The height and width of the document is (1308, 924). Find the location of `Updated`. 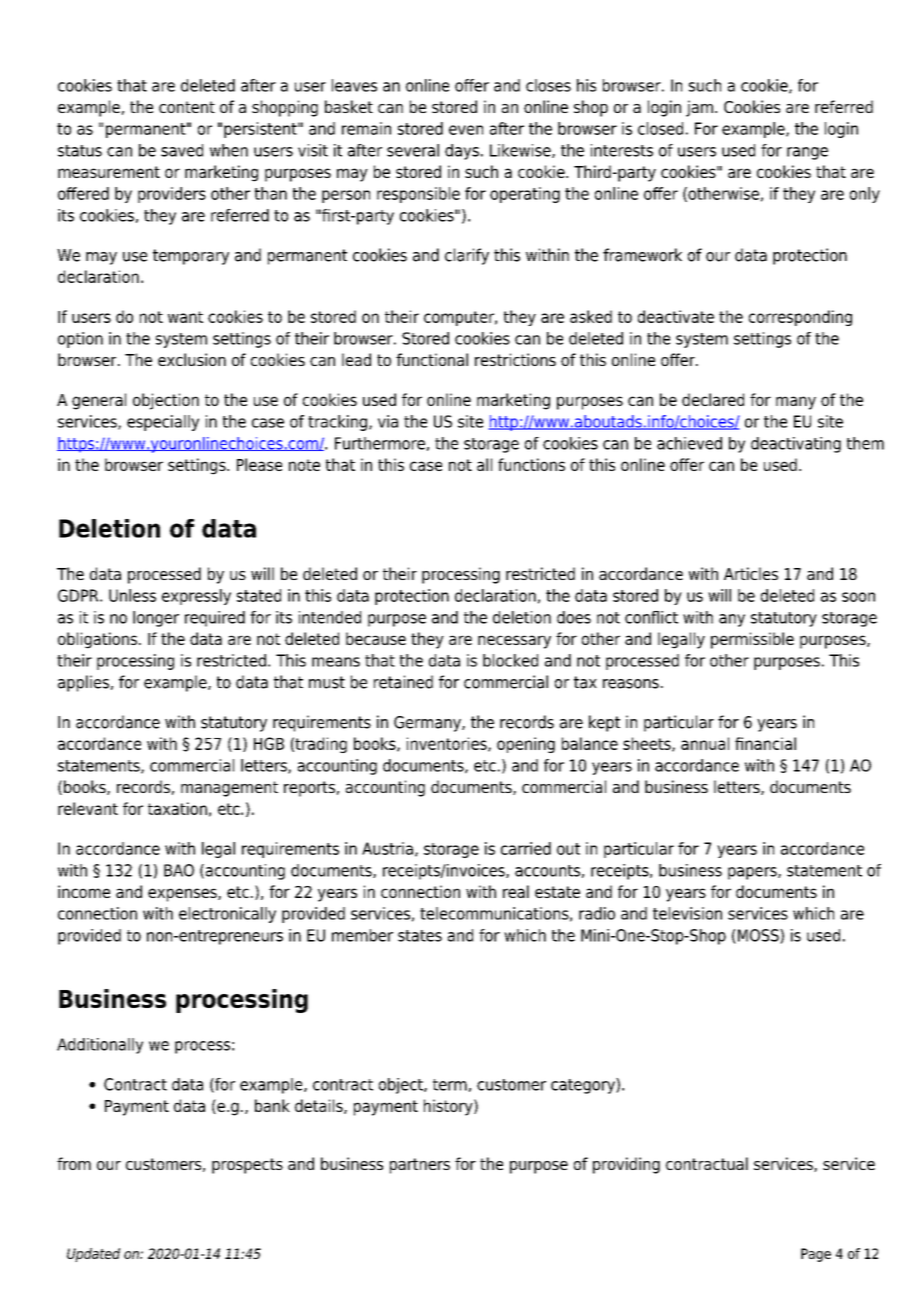

Updated is located at coordinates (93, 1255).
